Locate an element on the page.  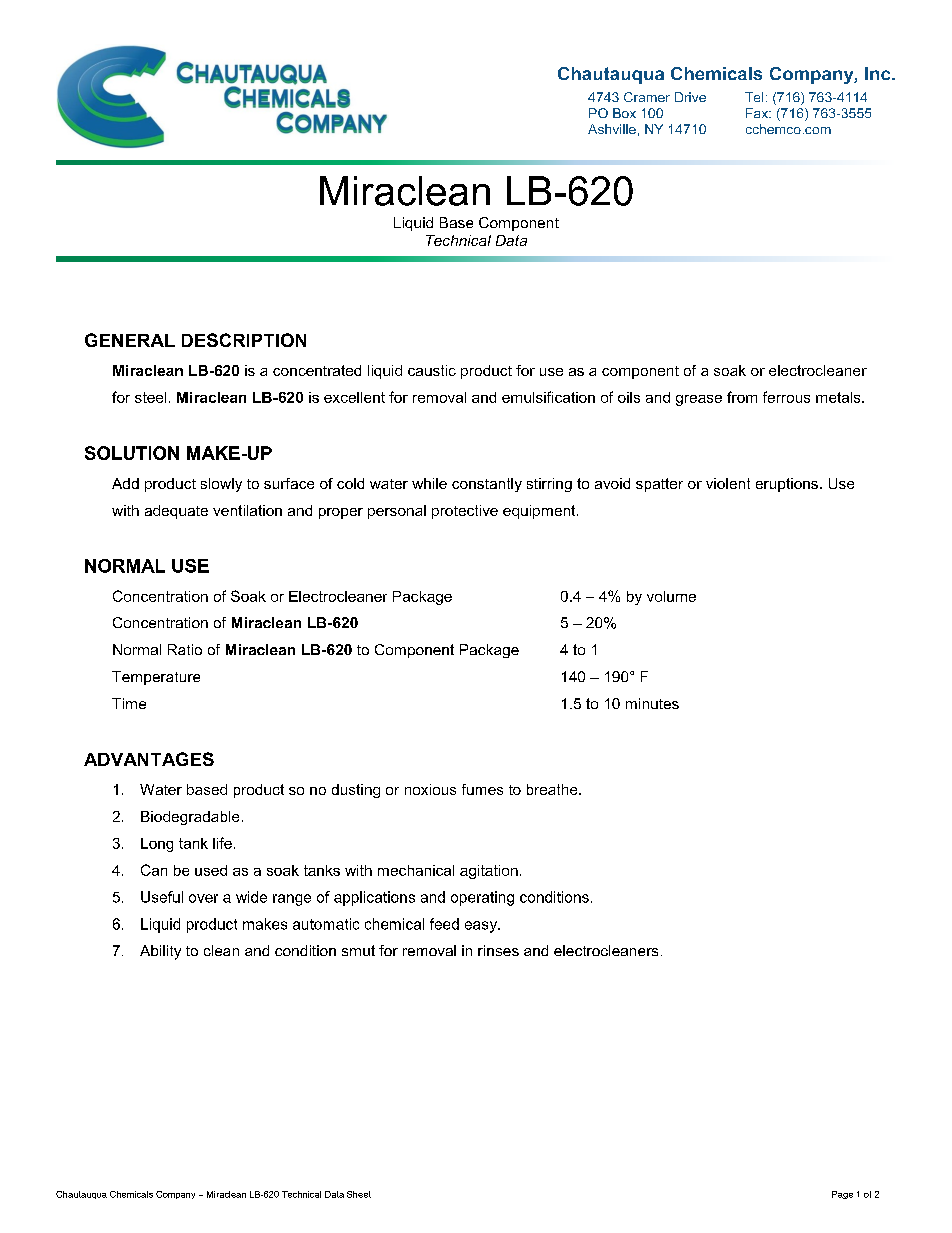
Box is located at coordinates (624, 113).
